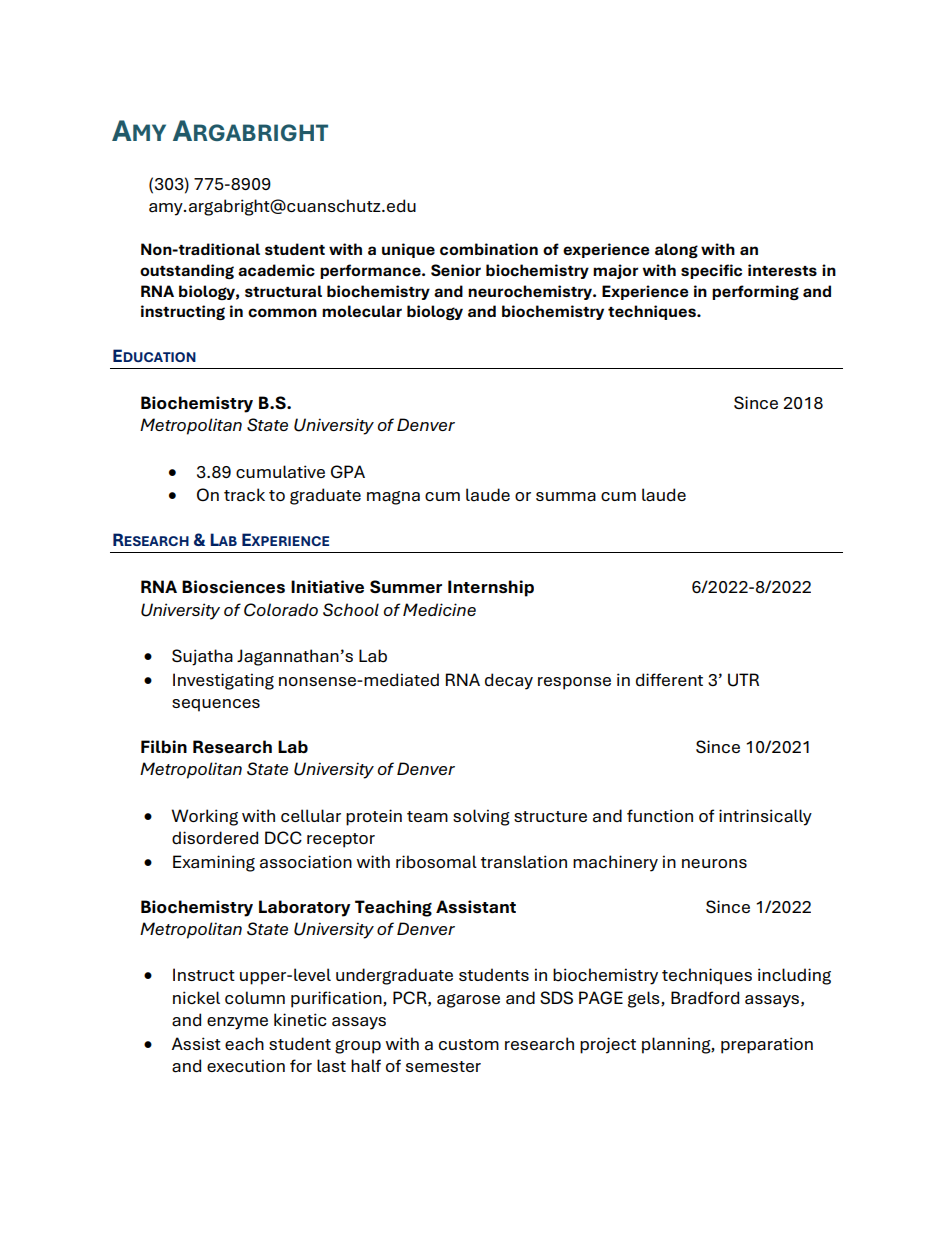 The height and width of the document is (1233, 952). What do you see at coordinates (714, 863) in the document?
I see `neurons` at bounding box center [714, 863].
